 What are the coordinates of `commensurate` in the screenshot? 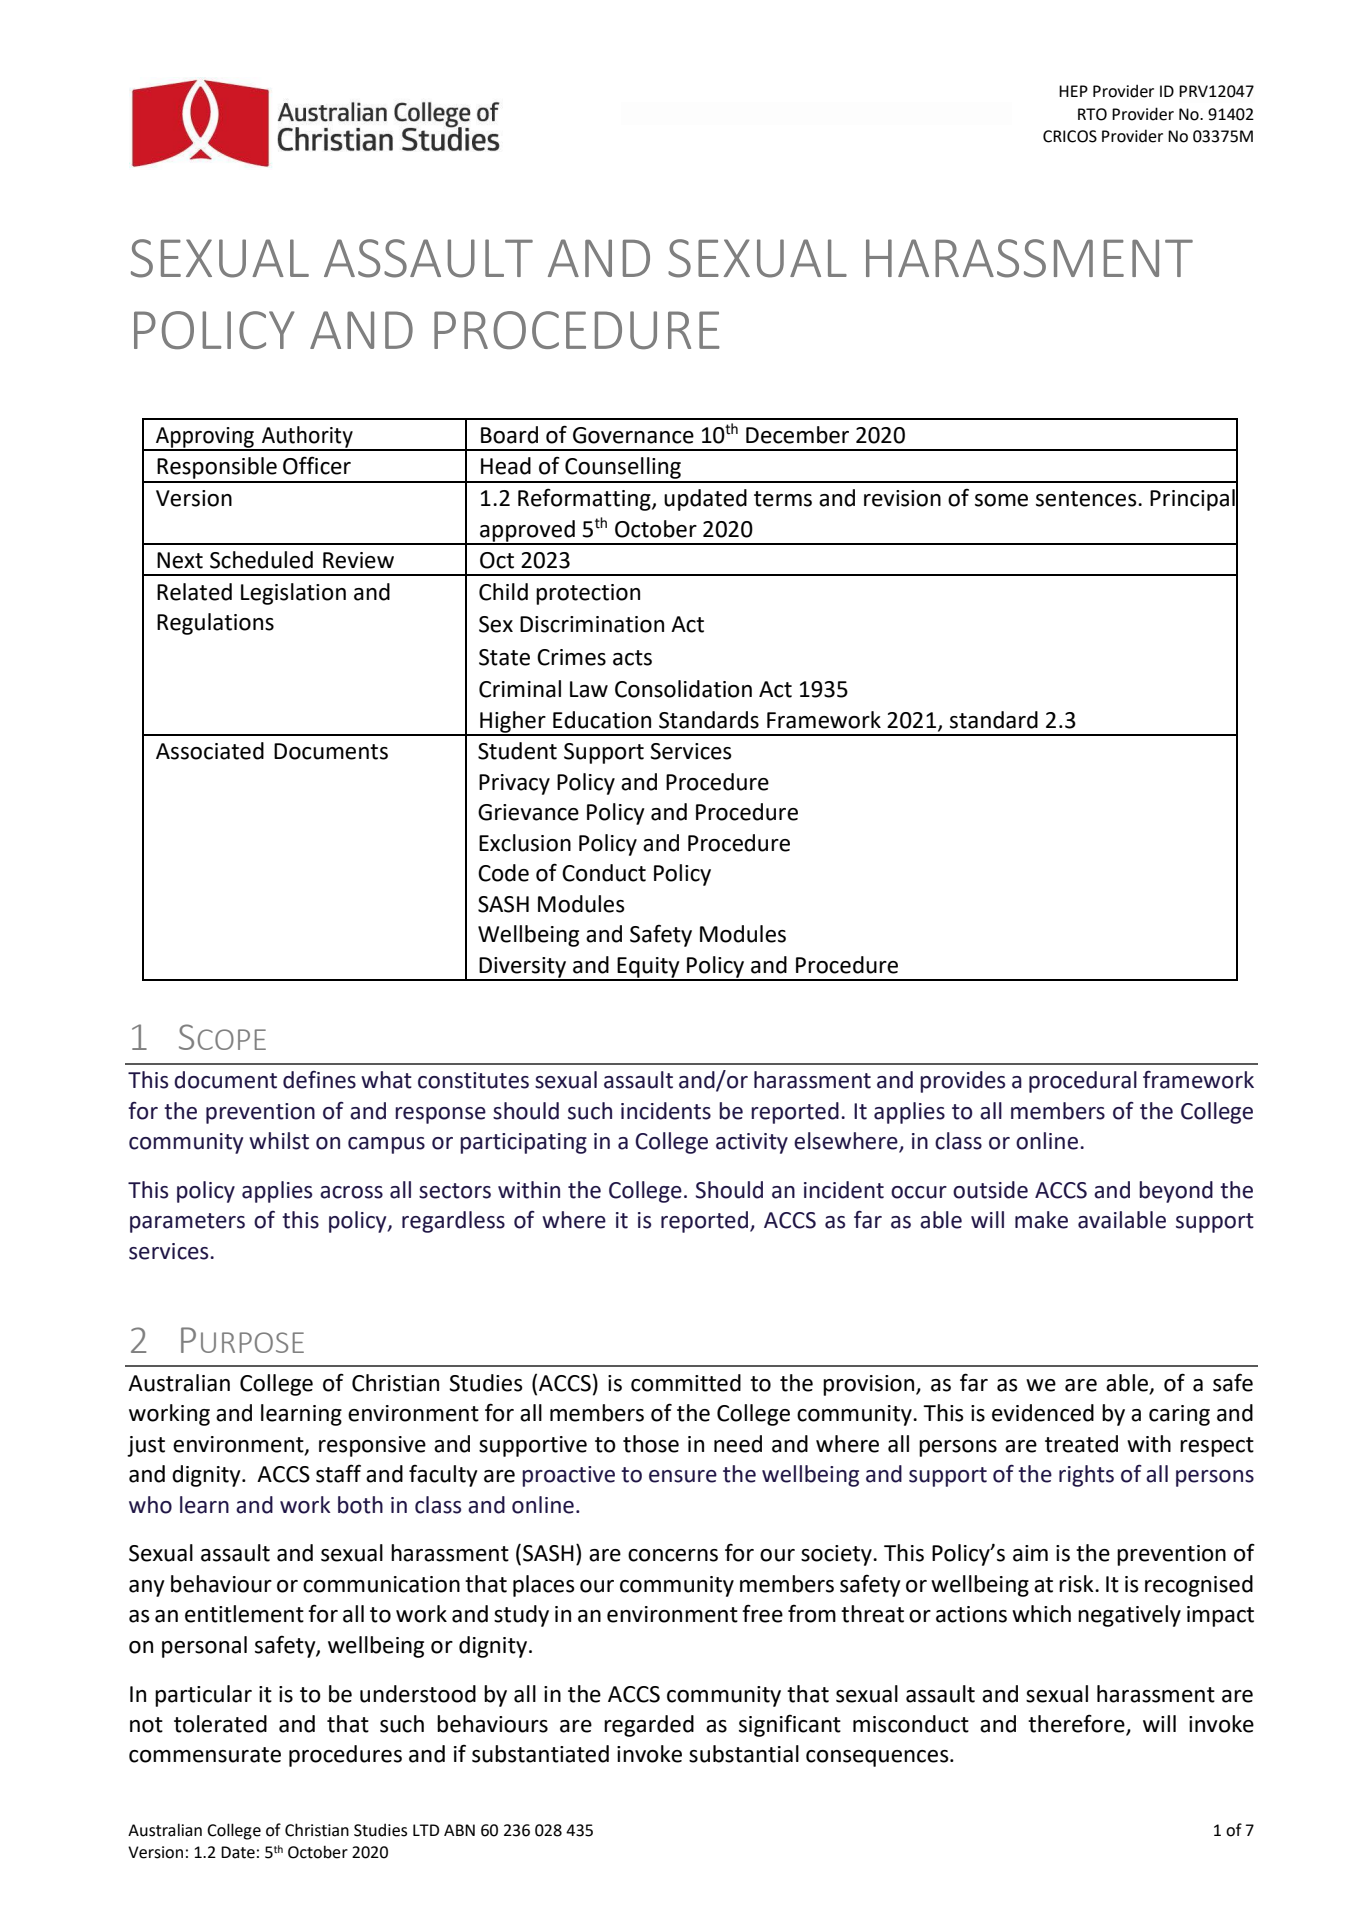 It's located at (205, 1755).
